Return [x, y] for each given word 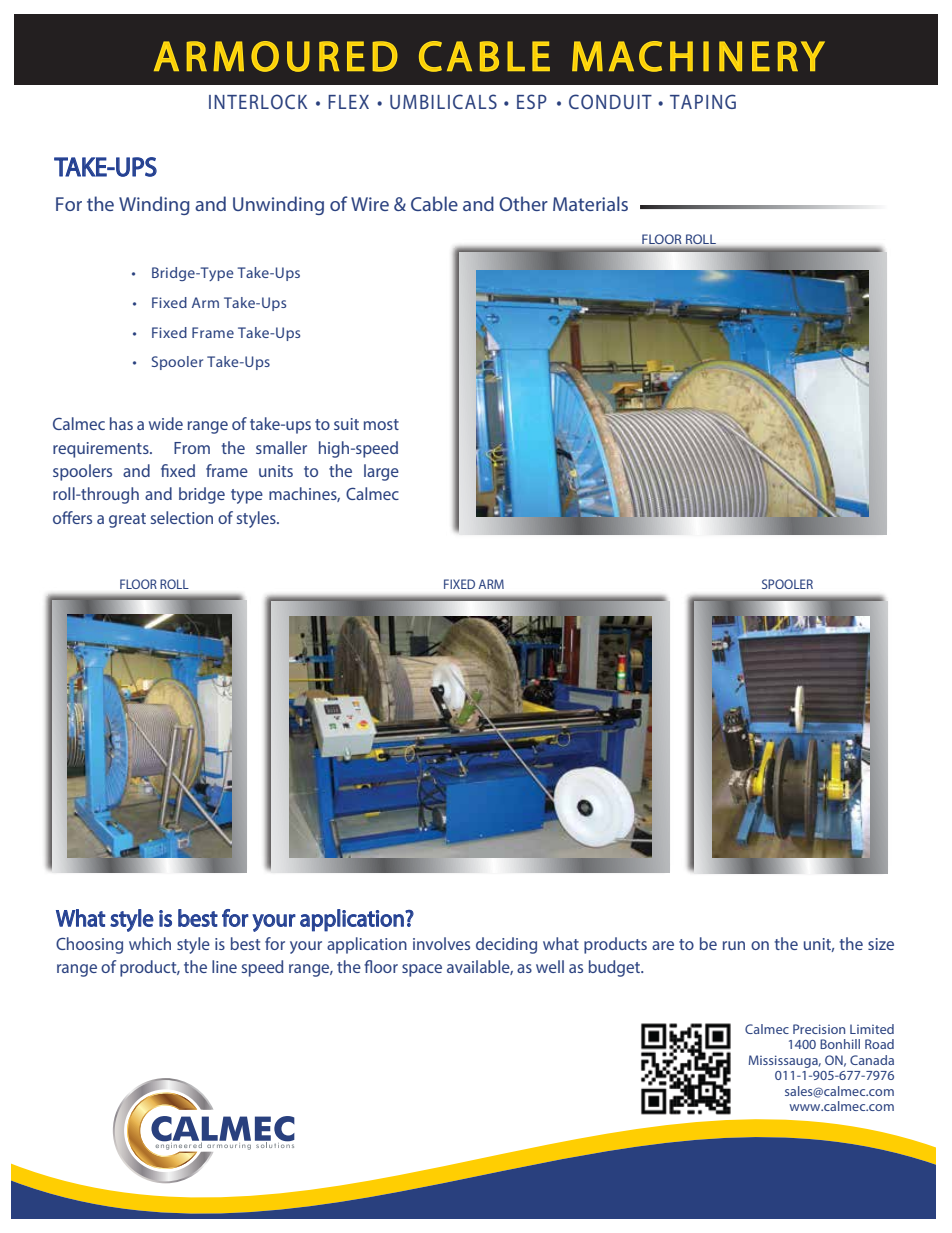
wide [166, 423]
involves [441, 943]
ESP [532, 101]
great [127, 520]
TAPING [703, 101]
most [381, 424]
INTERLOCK [258, 101]
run [734, 945]
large [381, 472]
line [224, 966]
